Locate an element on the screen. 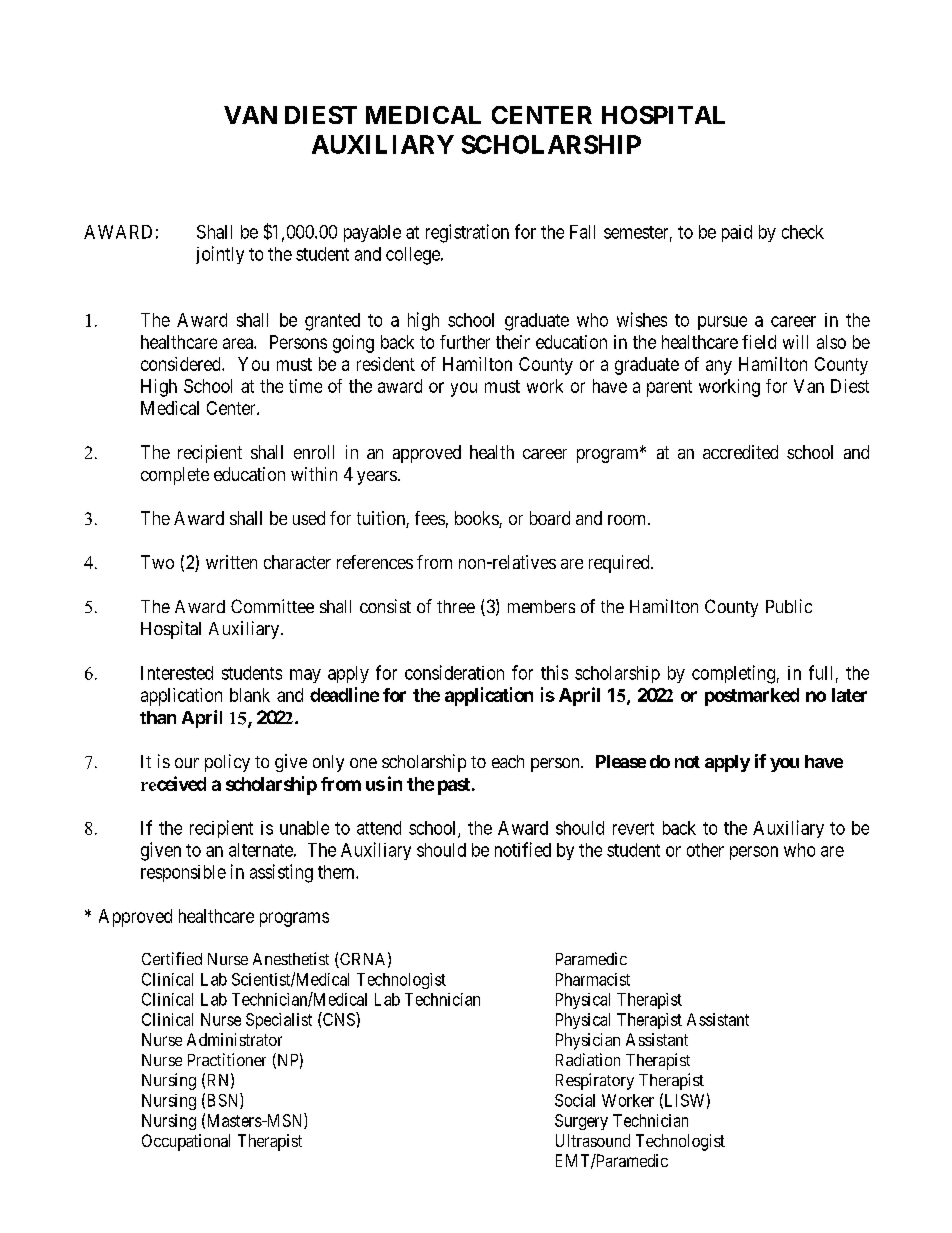 Image resolution: width=952 pixels, height=1233 pixels. paid is located at coordinates (737, 233).
